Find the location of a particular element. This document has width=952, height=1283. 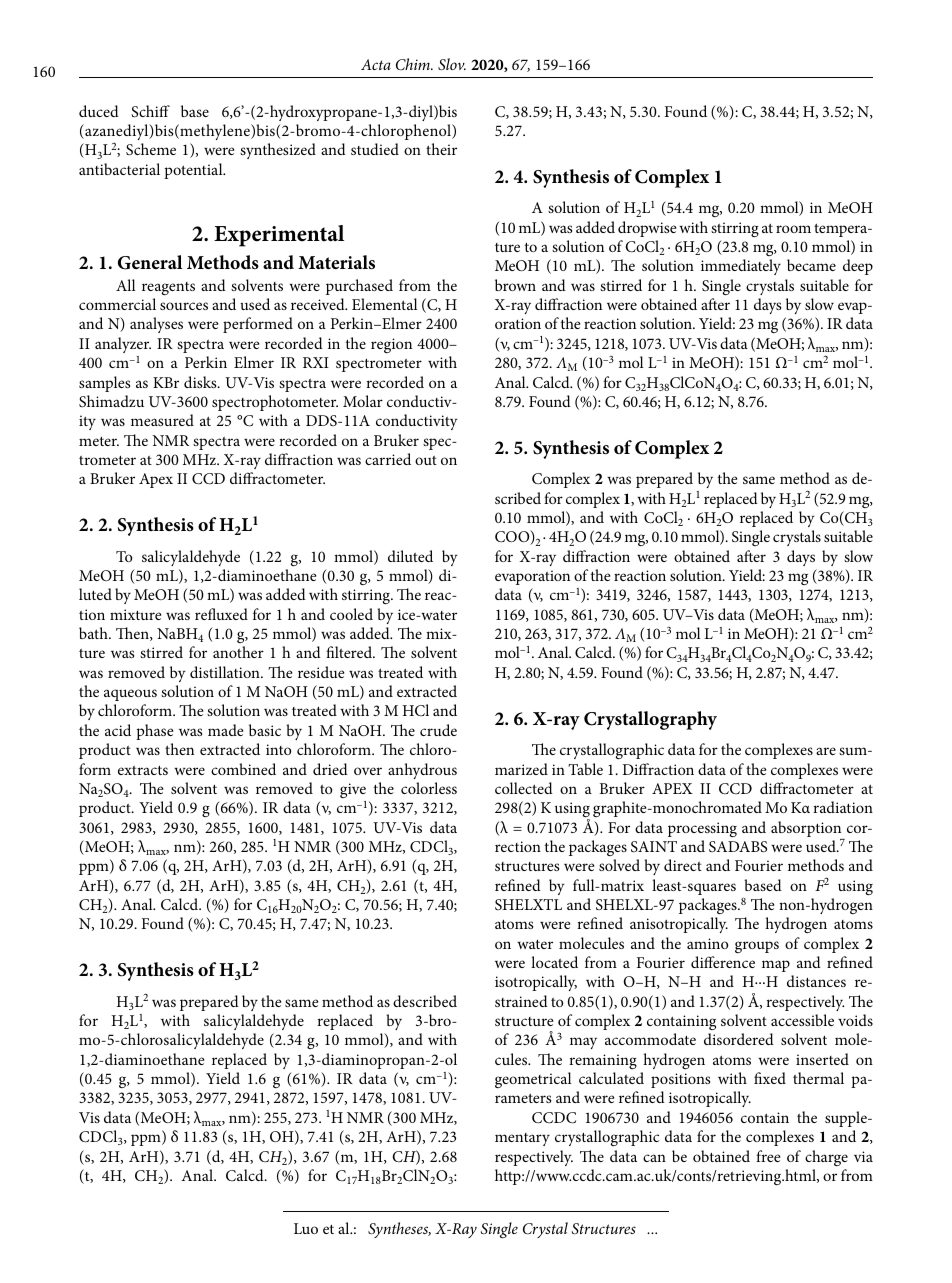

crude is located at coordinates (438, 730).
